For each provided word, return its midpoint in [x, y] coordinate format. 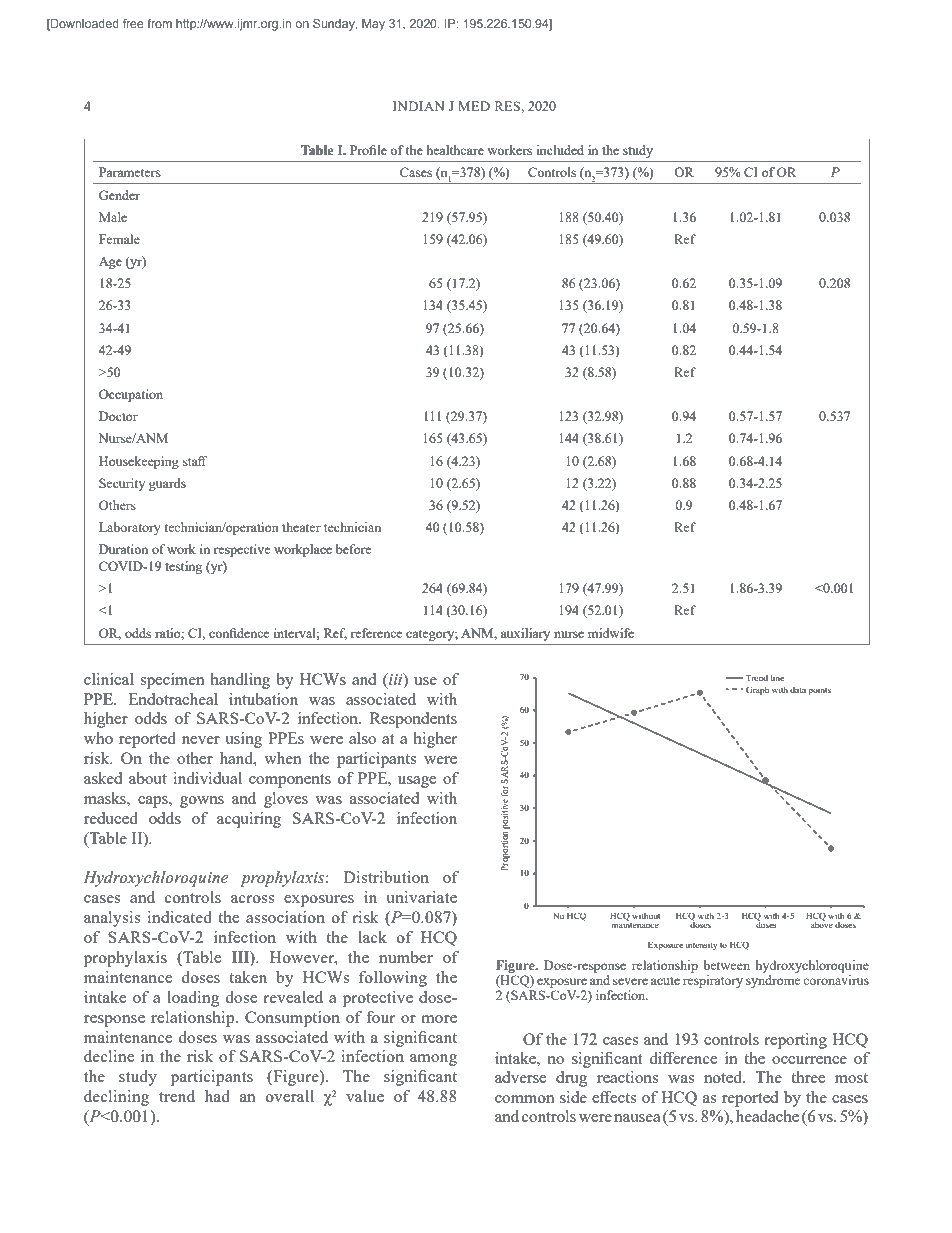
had [217, 1096]
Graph [757, 690]
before [353, 549]
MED [474, 106]
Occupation [131, 395]
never [201, 740]
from [159, 23]
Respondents [413, 720]
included [560, 150]
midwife [611, 633]
